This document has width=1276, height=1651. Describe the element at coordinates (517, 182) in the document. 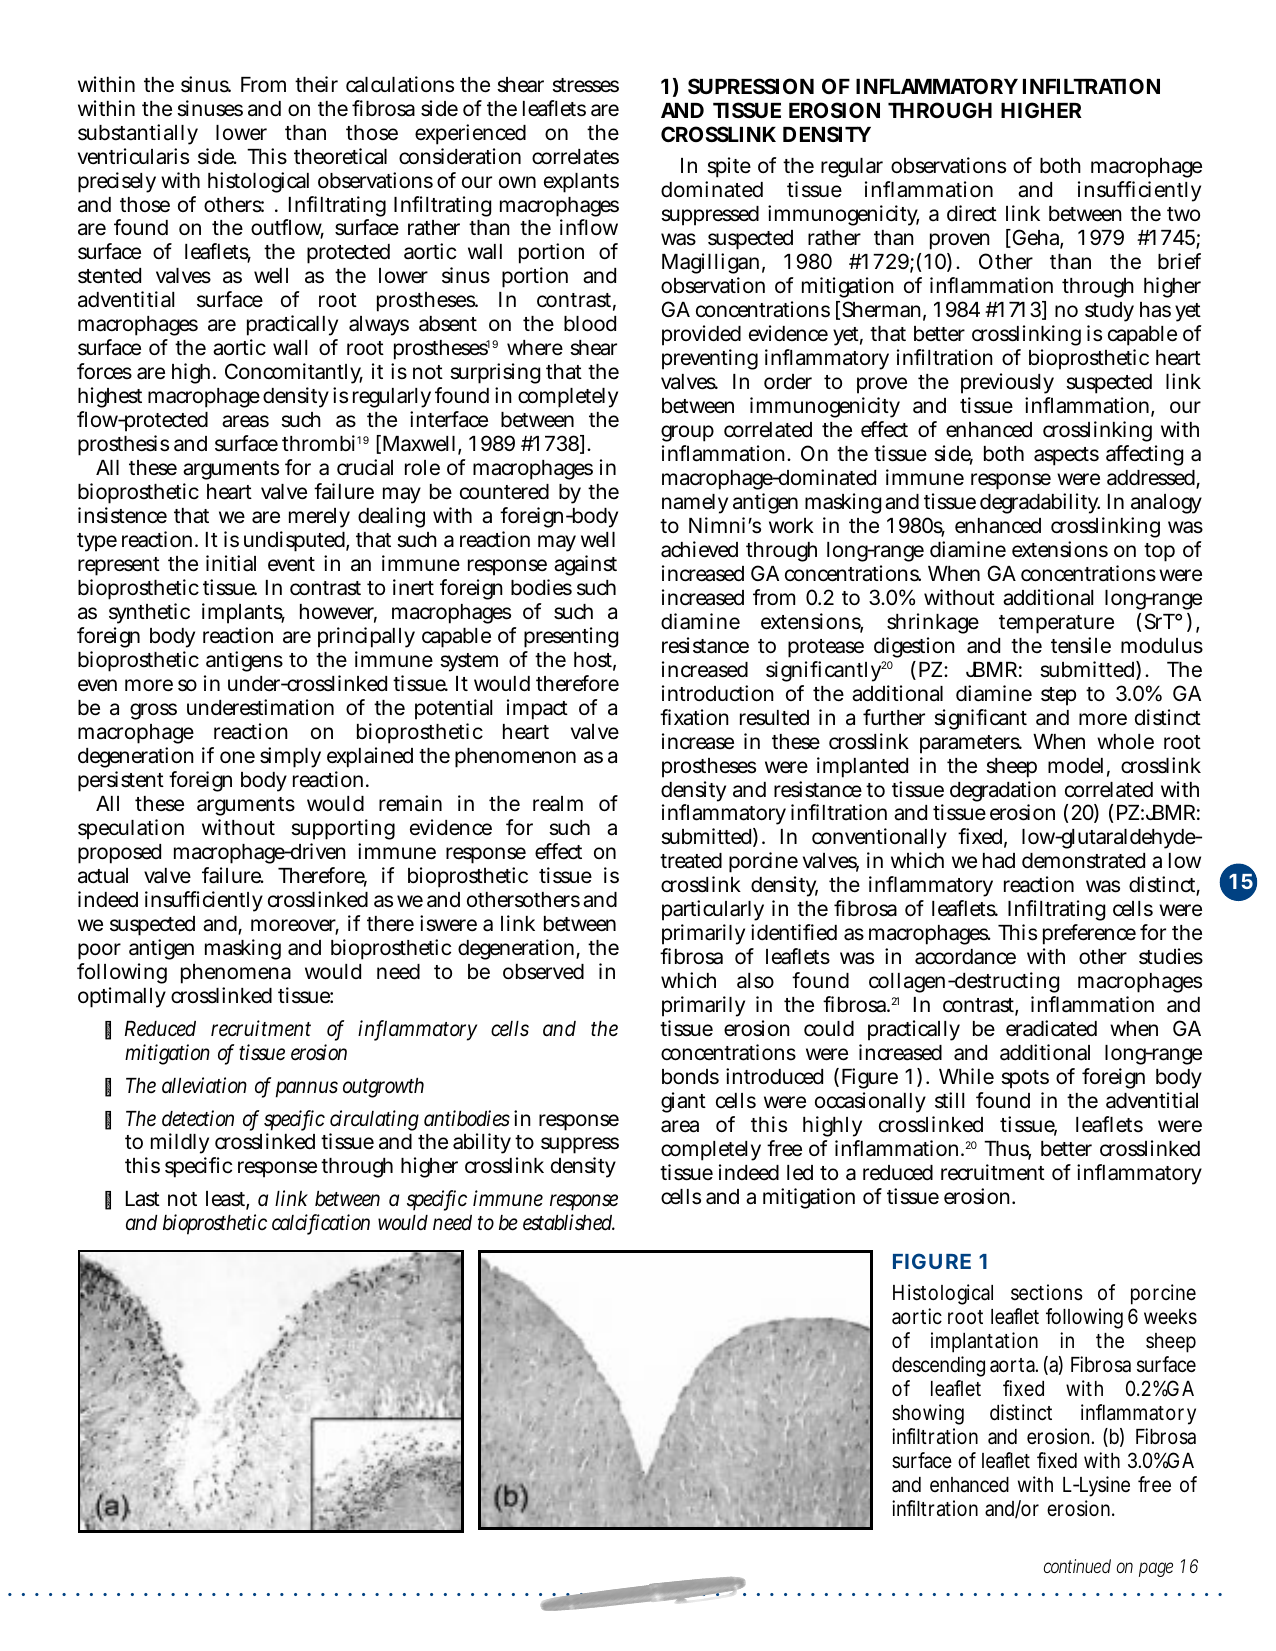

I see `own` at that location.
